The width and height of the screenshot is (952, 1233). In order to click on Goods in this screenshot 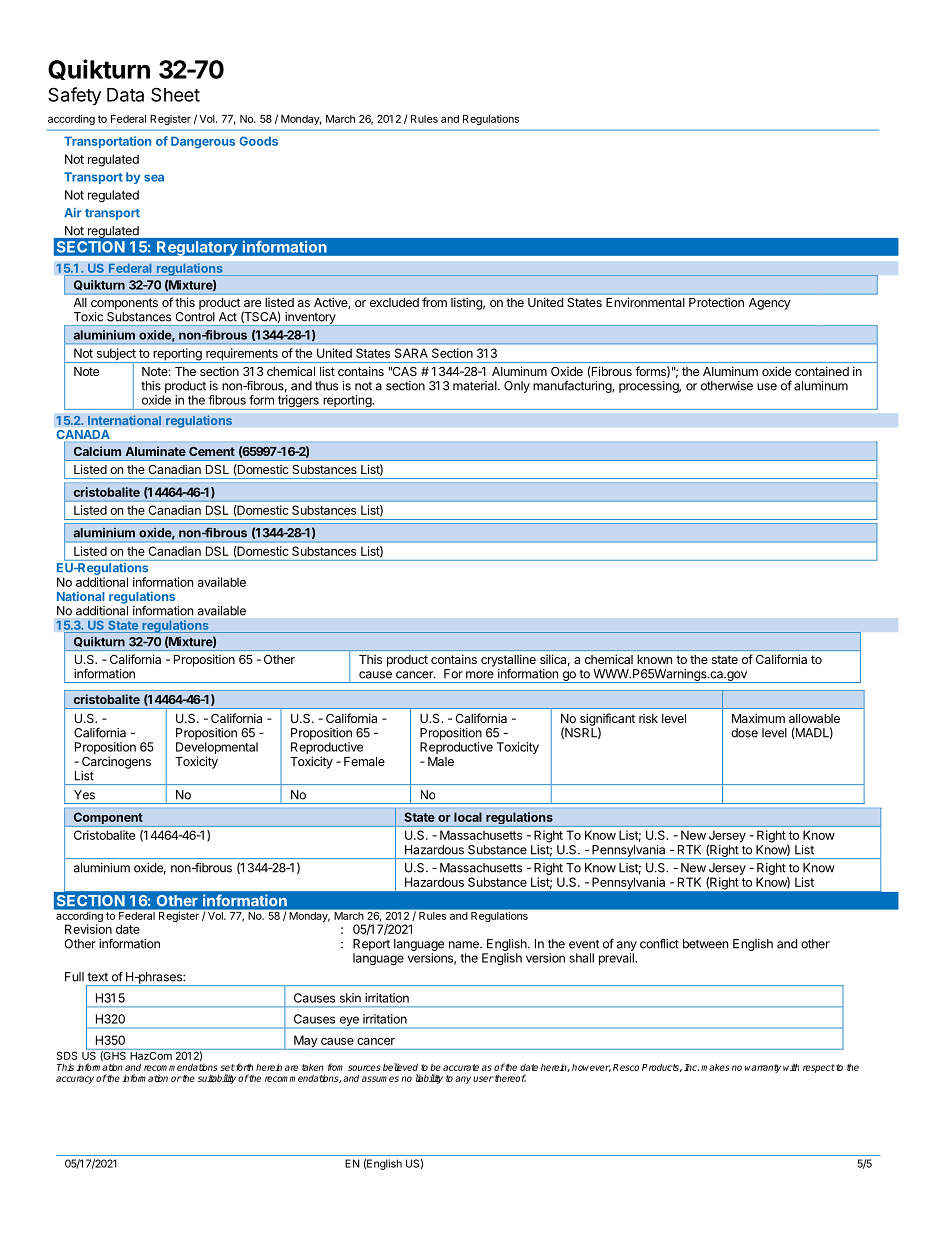, I will do `click(258, 141)`.
